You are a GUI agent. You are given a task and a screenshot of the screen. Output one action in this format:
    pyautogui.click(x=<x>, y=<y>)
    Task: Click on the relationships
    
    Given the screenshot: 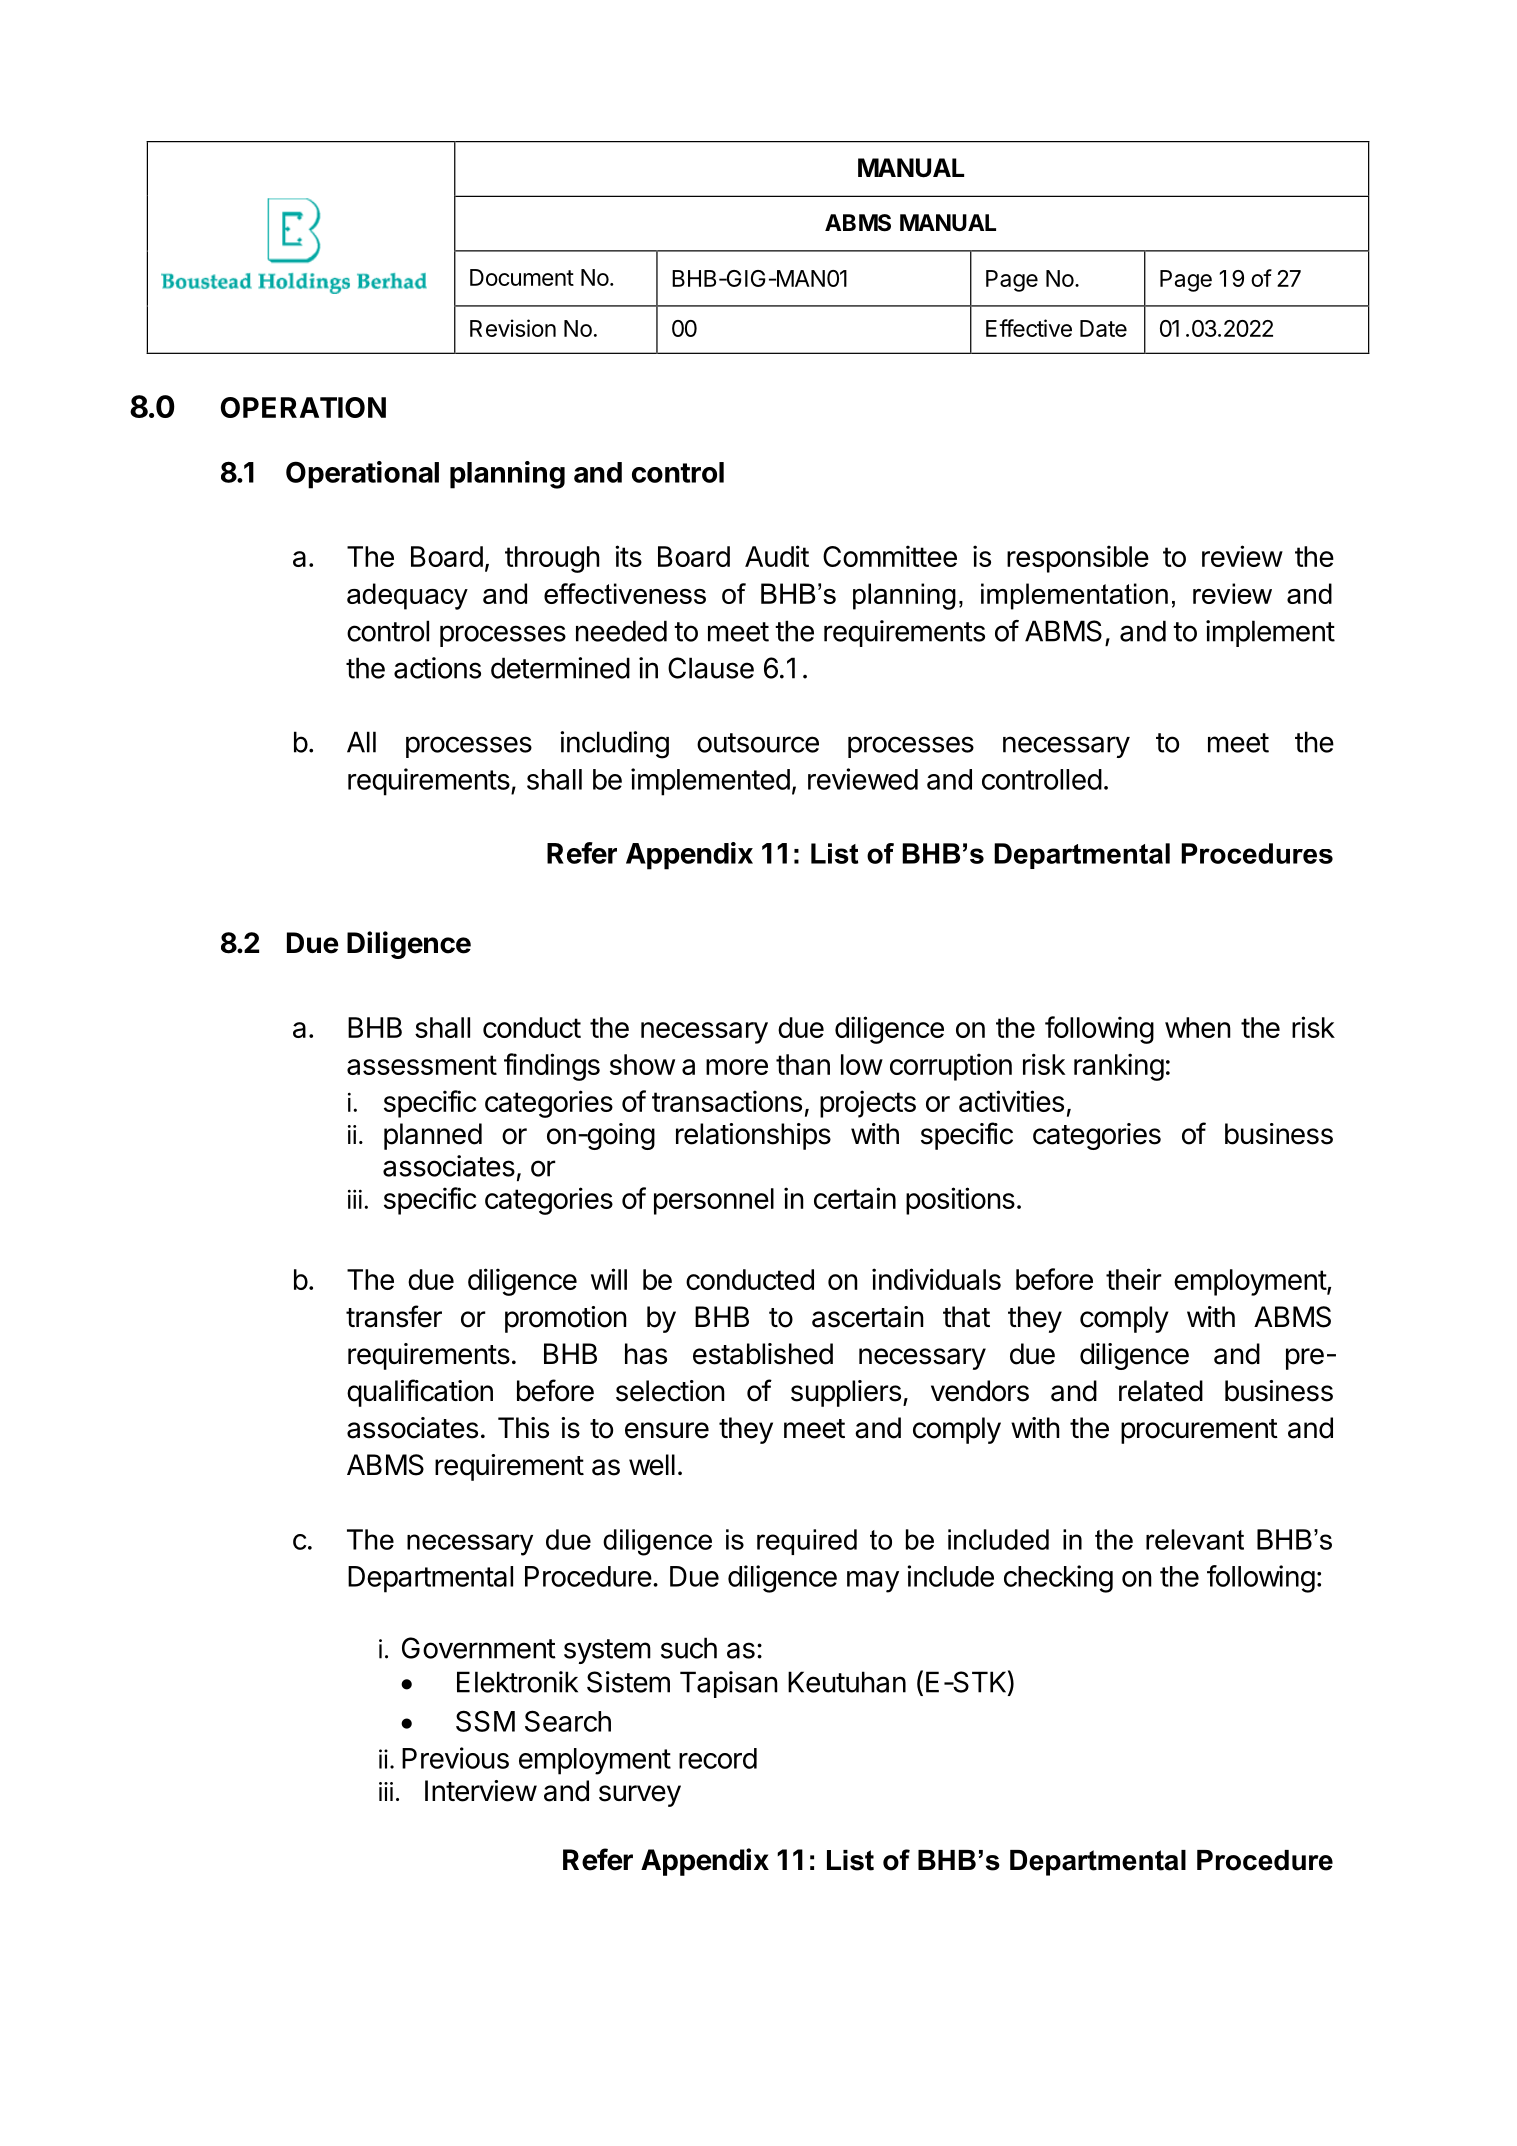 What is the action you would take?
    pyautogui.click(x=753, y=1136)
